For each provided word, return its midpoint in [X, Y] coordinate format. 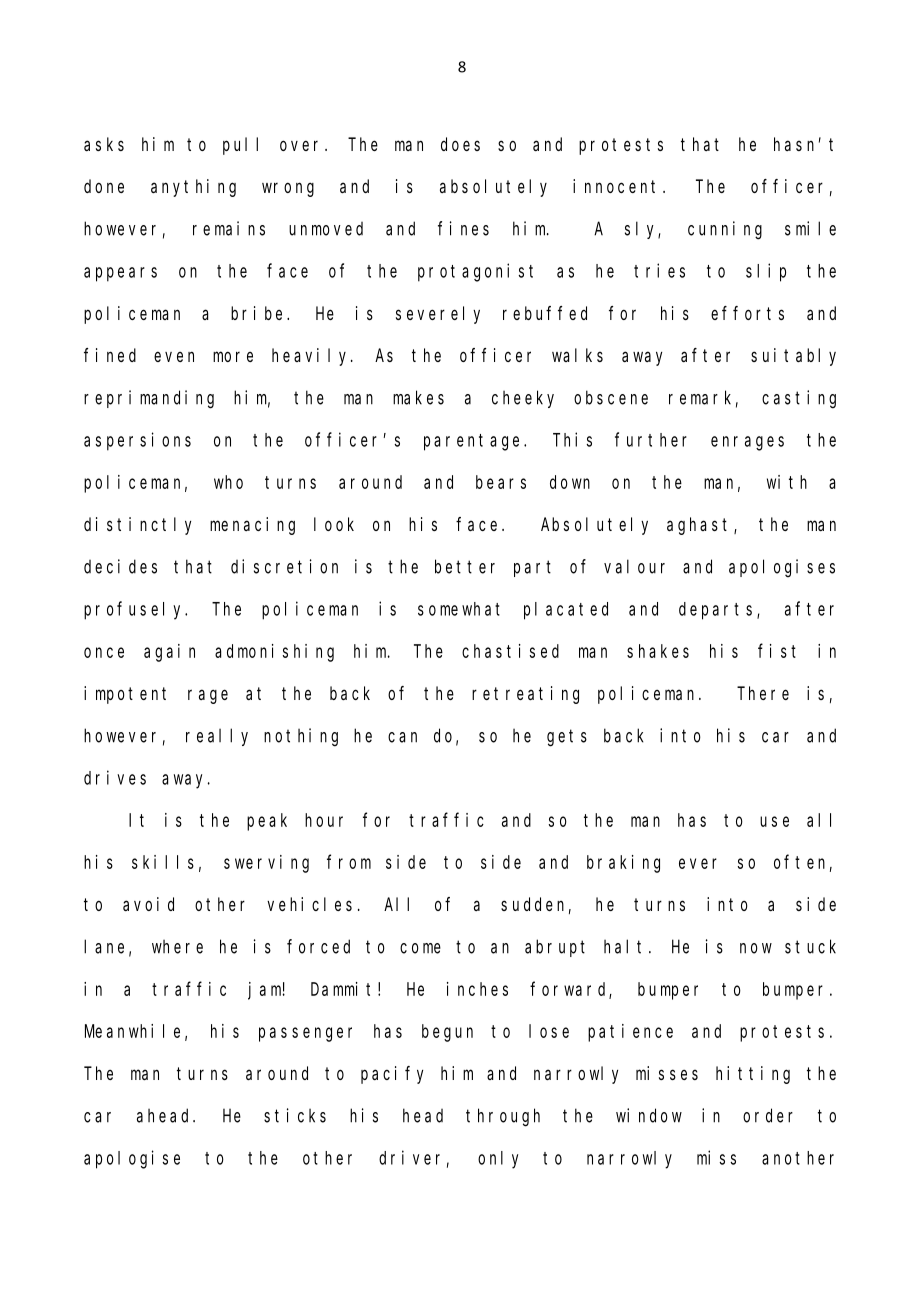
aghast [701, 526]
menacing [252, 526]
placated [566, 611]
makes [418, 397]
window [649, 1115]
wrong [288, 189]
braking [623, 864]
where [177, 947]
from [349, 862]
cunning [725, 230]
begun [447, 1033]
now [756, 948]
